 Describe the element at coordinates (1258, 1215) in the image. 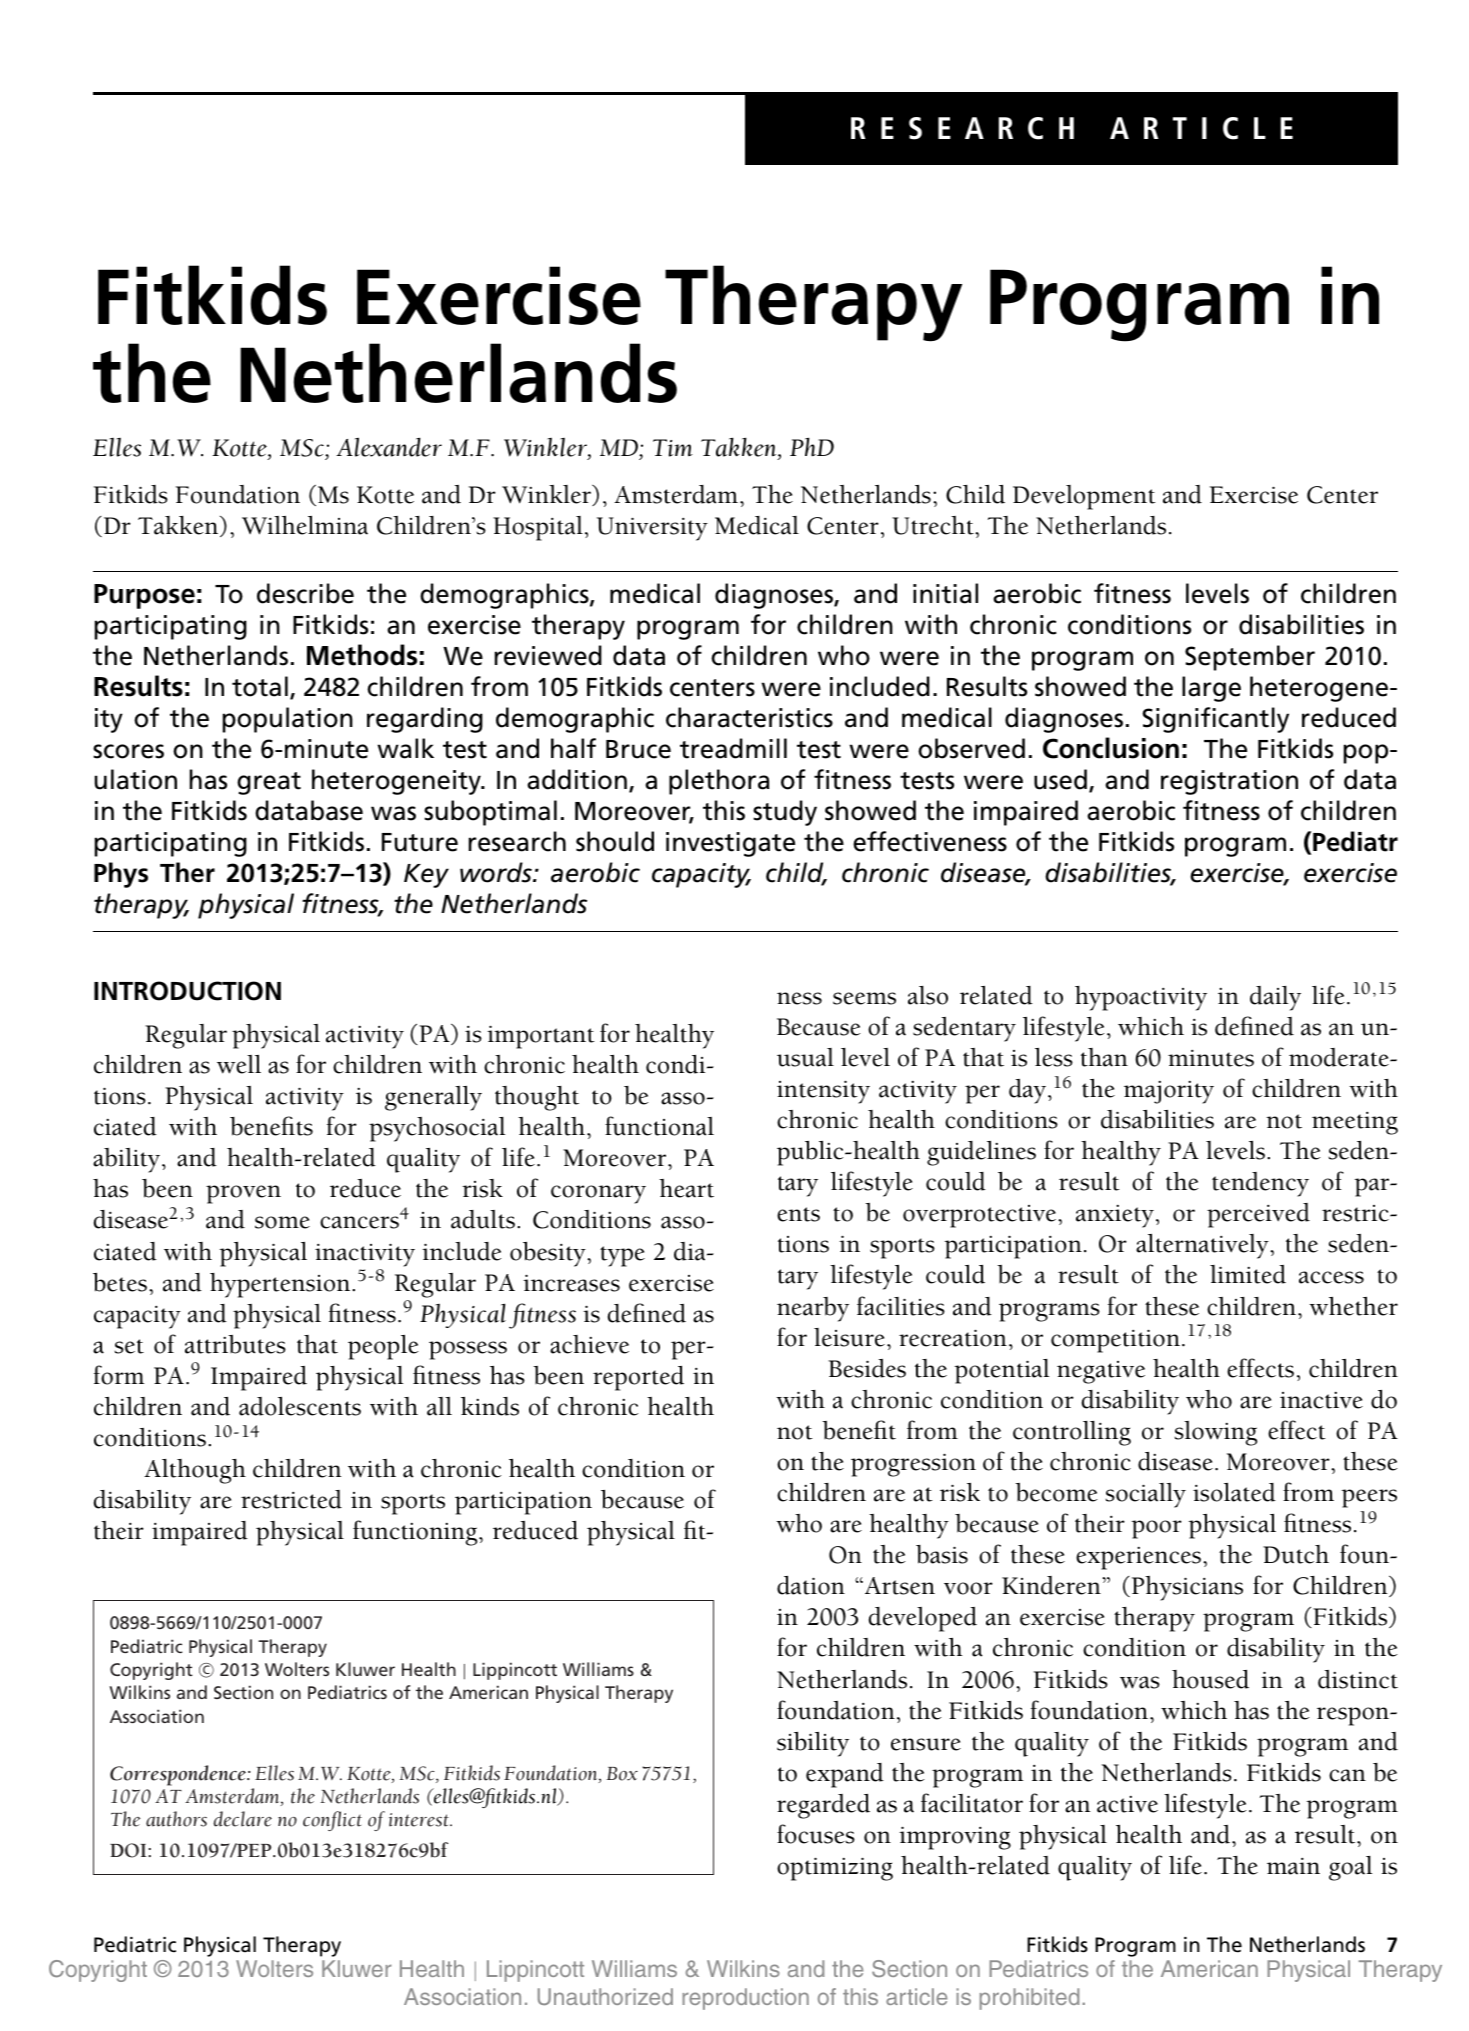

I see `perceived` at that location.
